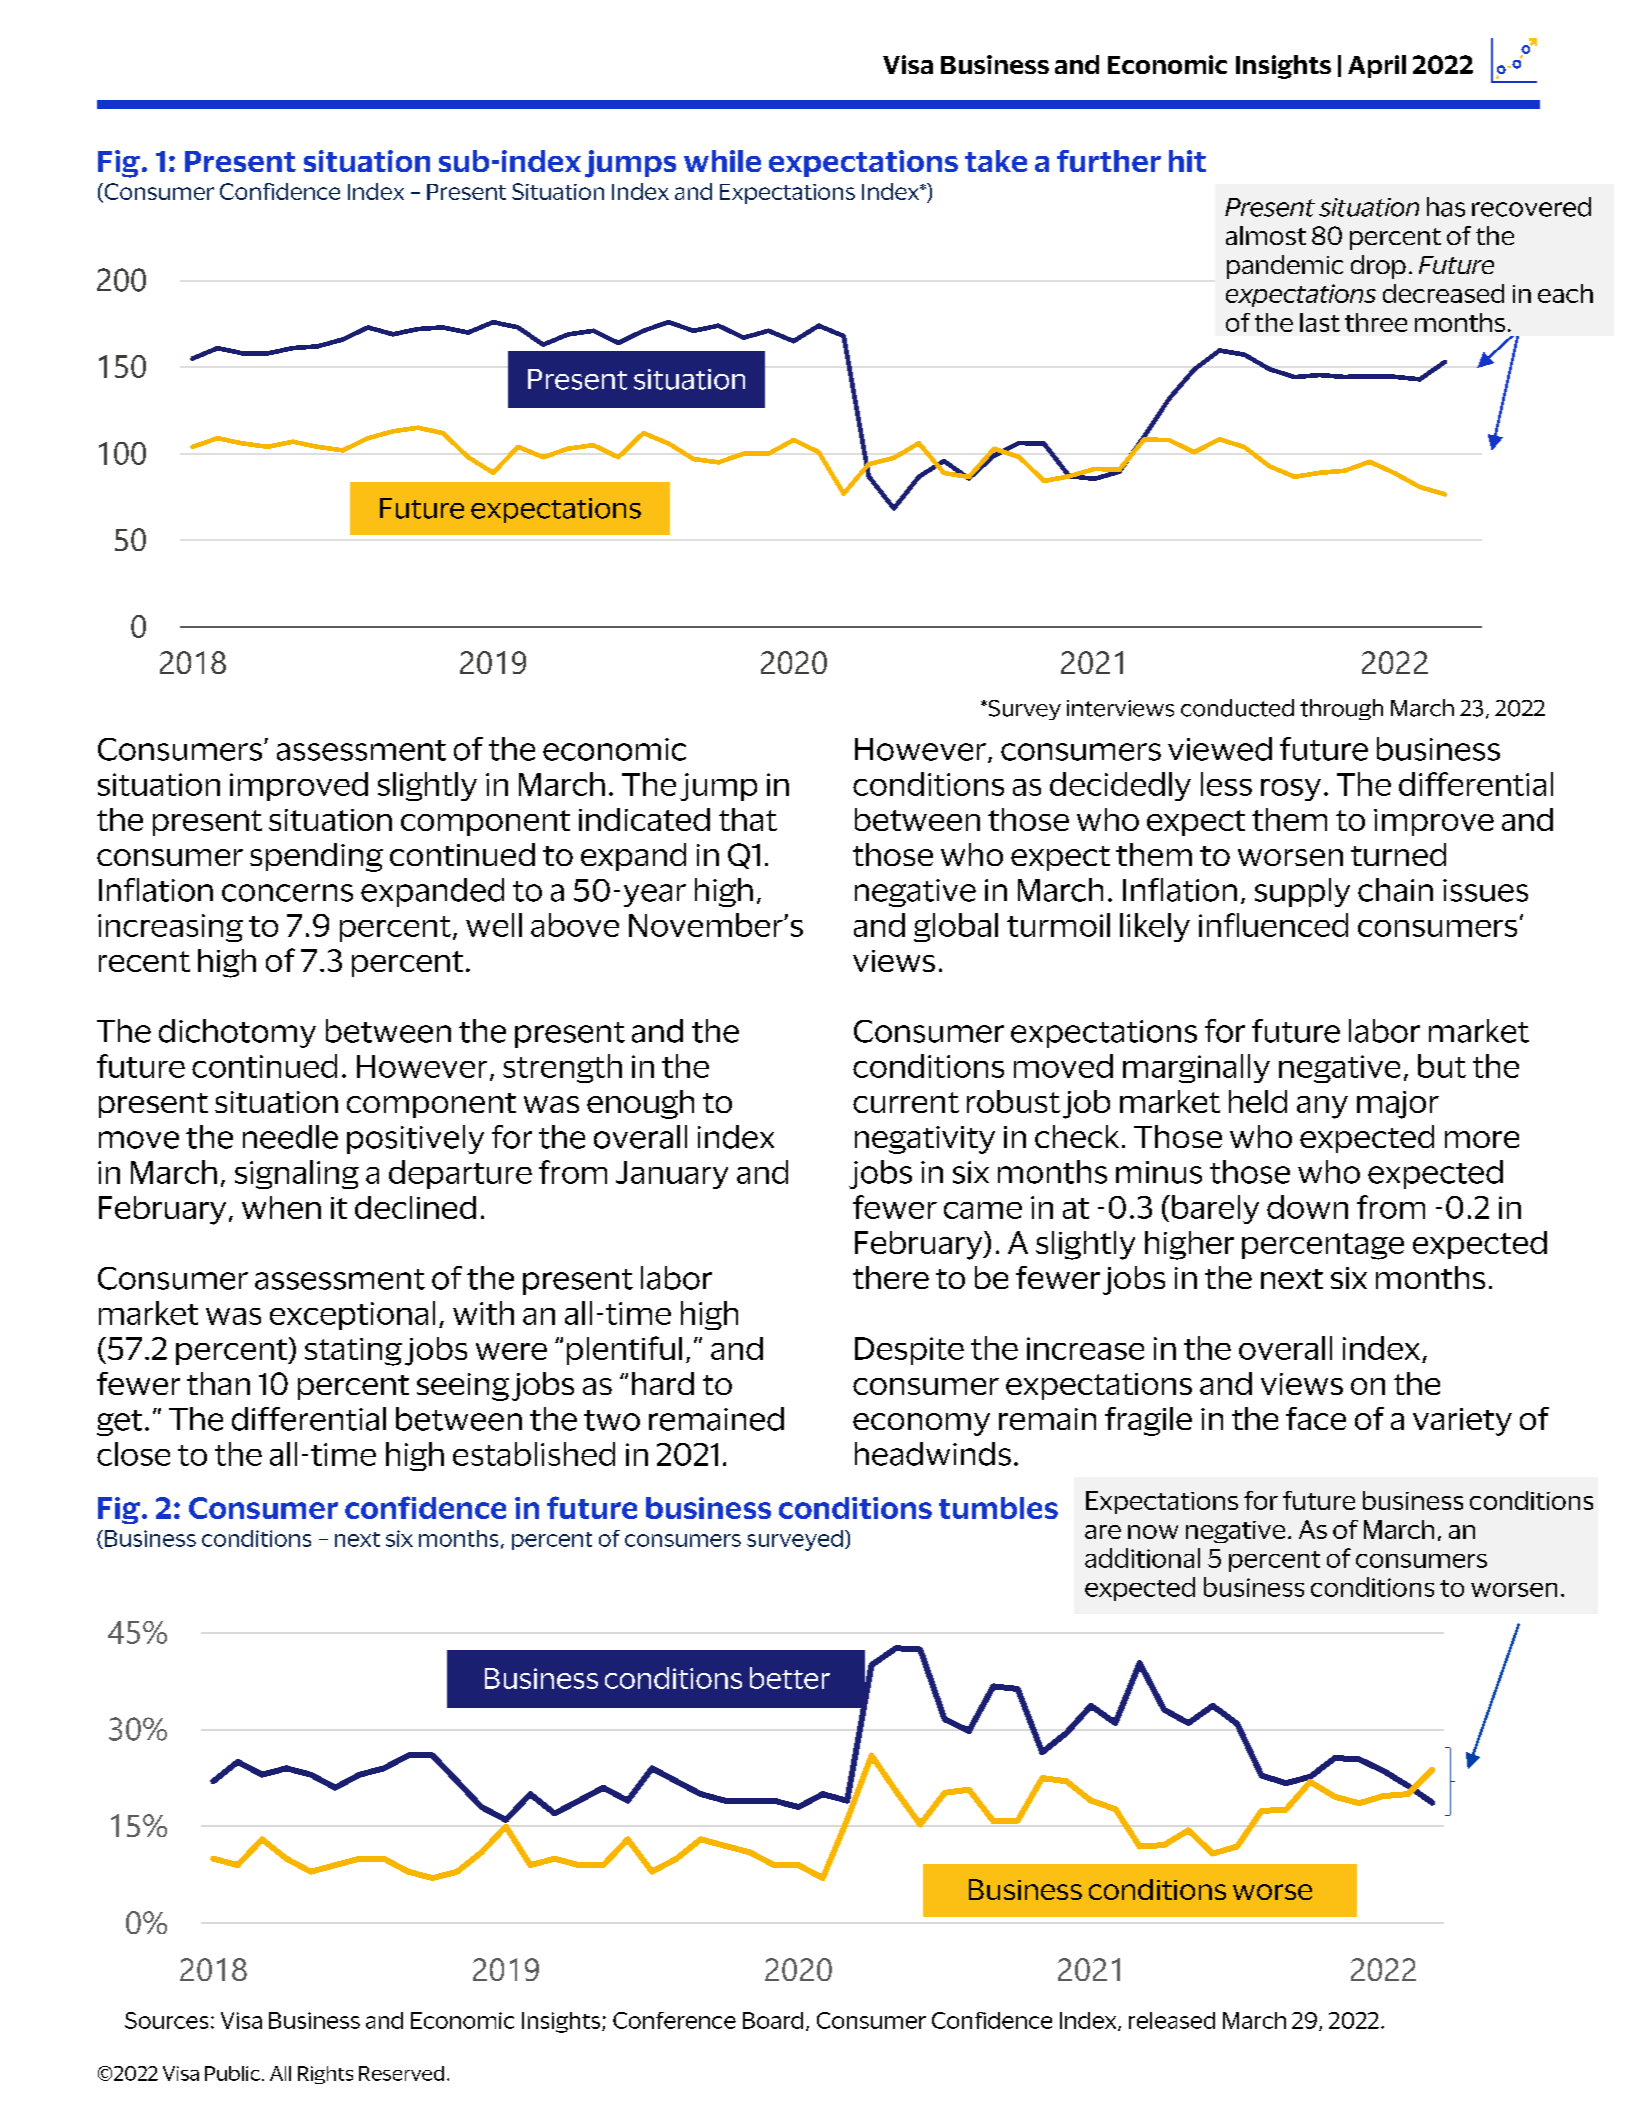 This screenshot has height=2116, width=1635. I want to click on headwinds, so click(933, 1454).
